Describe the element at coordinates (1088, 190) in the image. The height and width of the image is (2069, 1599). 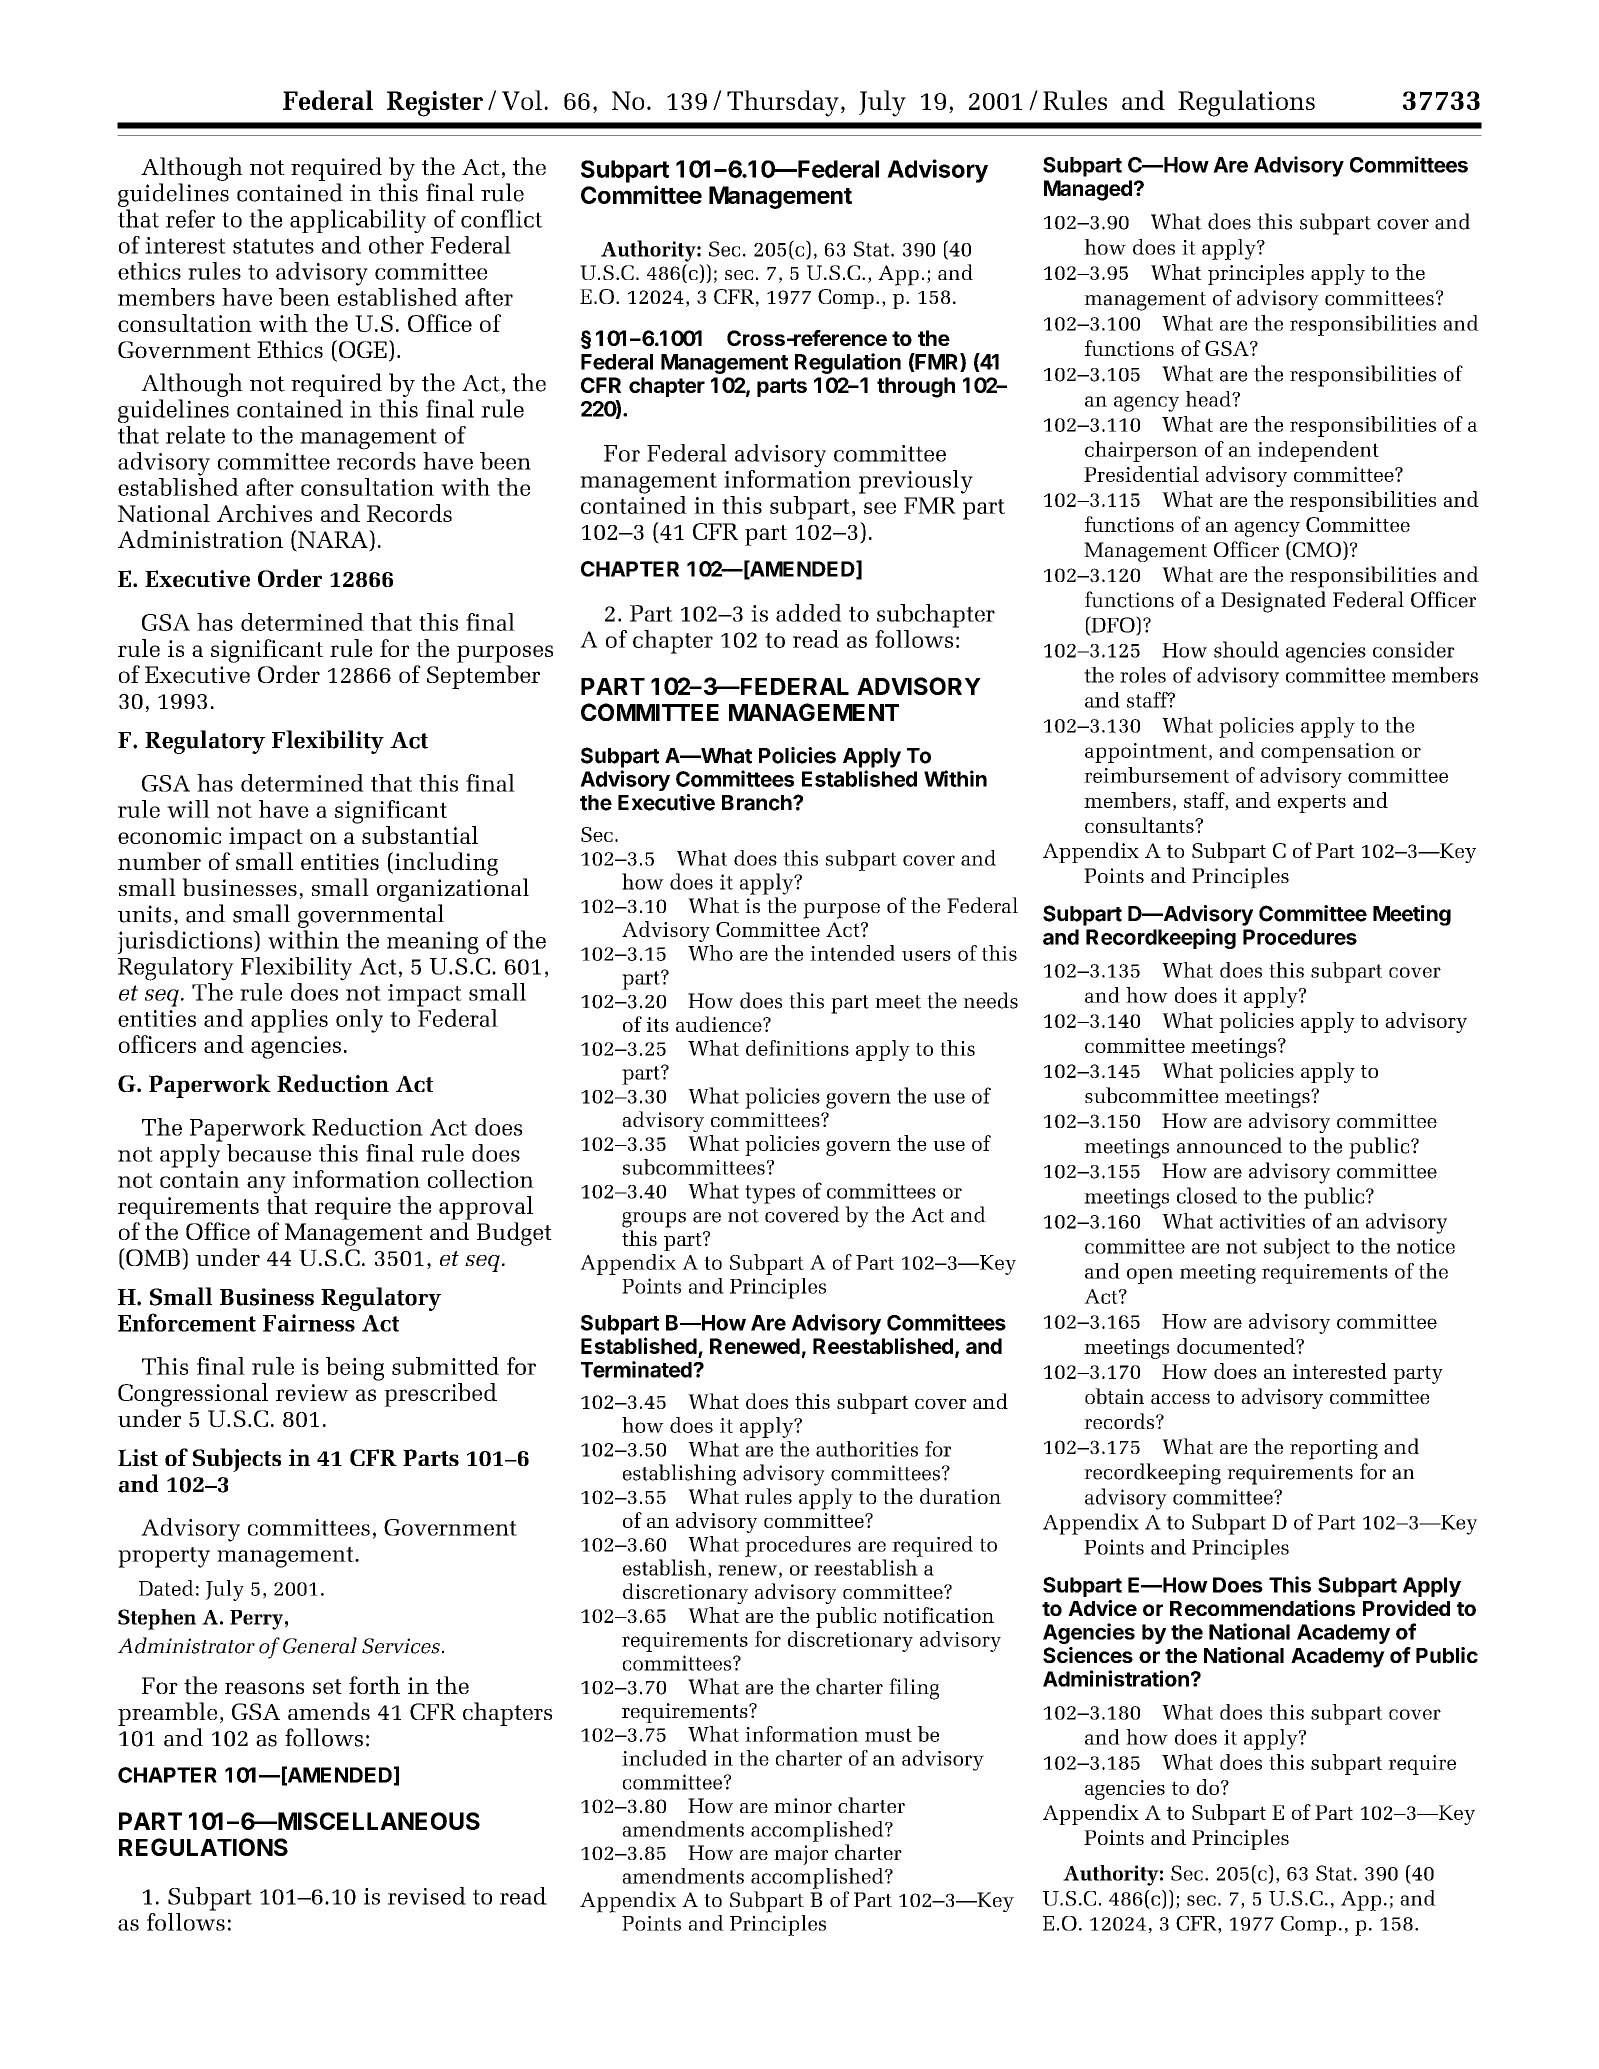
I see `Managed` at that location.
